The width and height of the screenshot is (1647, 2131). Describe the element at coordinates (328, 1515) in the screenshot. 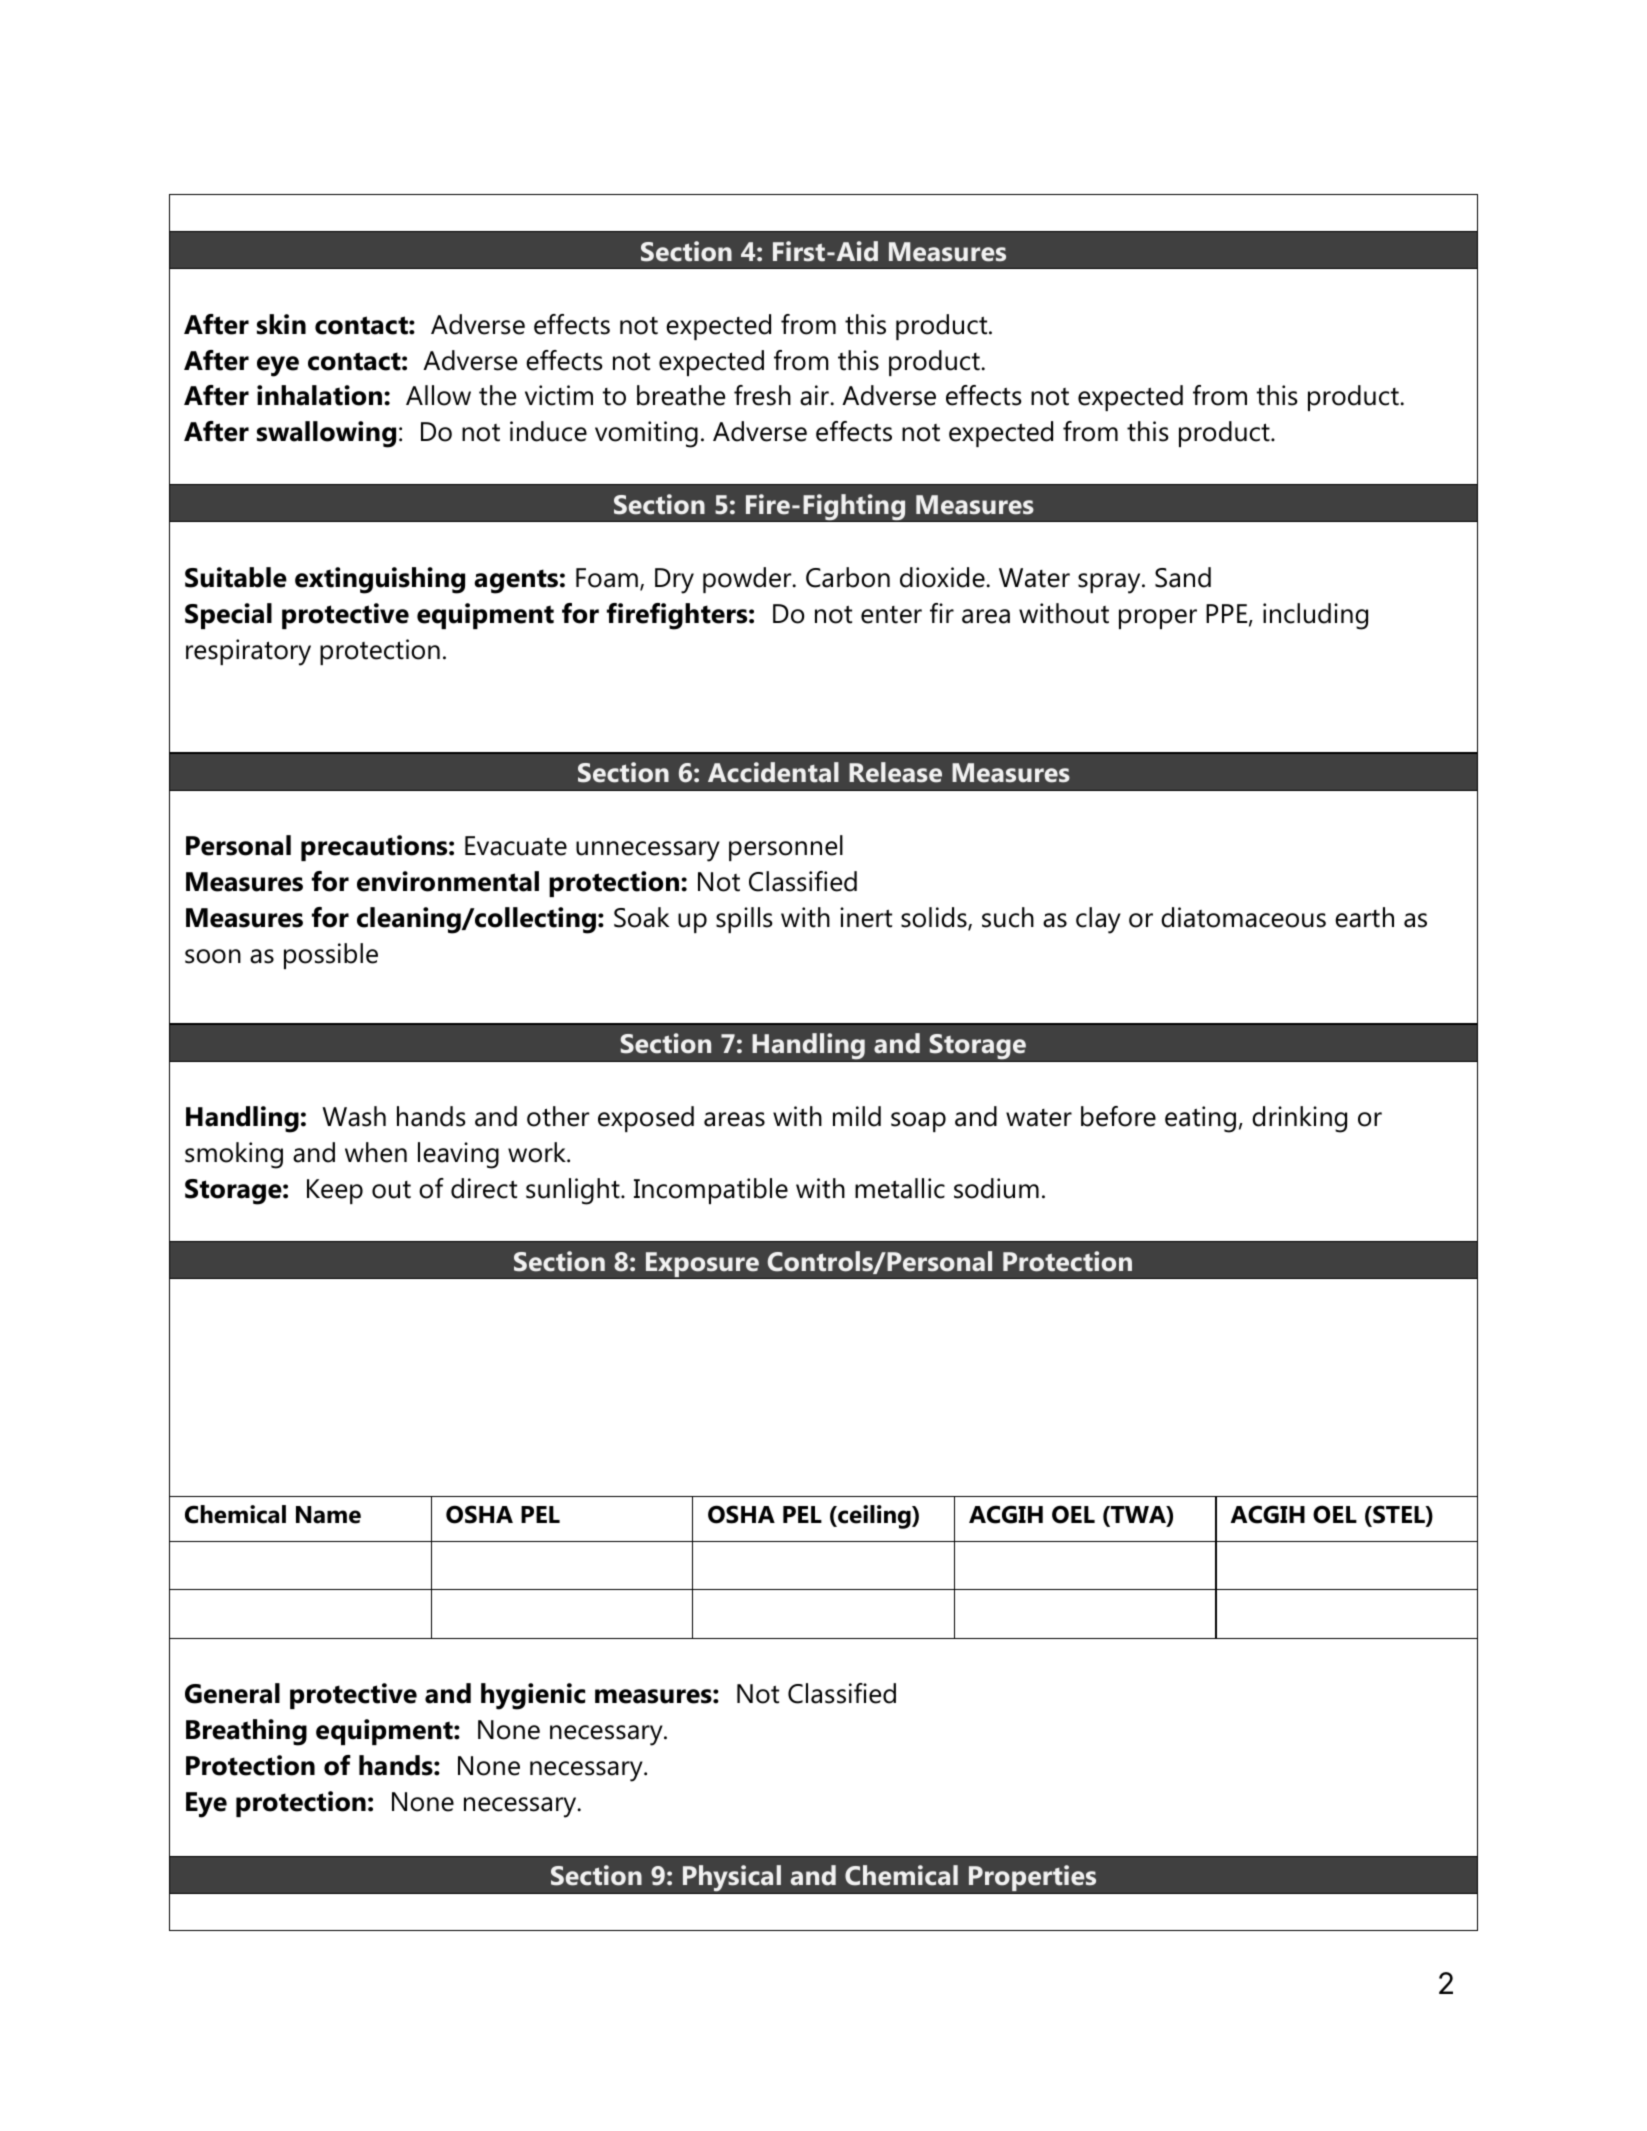

I see `Name` at that location.
